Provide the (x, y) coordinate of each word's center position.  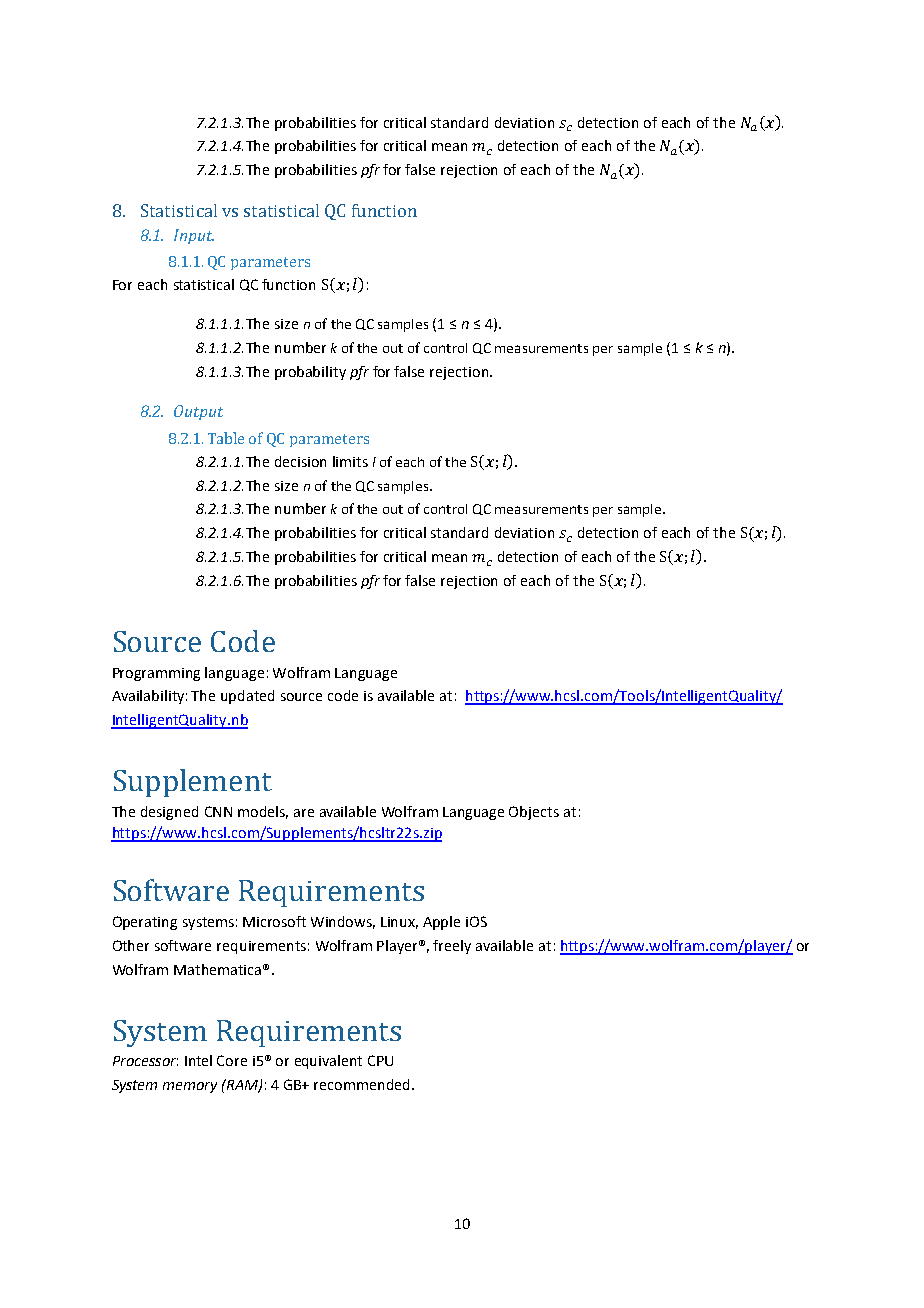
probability (310, 373)
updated (247, 697)
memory (190, 1087)
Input (194, 236)
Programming (156, 674)
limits (350, 461)
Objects (534, 813)
